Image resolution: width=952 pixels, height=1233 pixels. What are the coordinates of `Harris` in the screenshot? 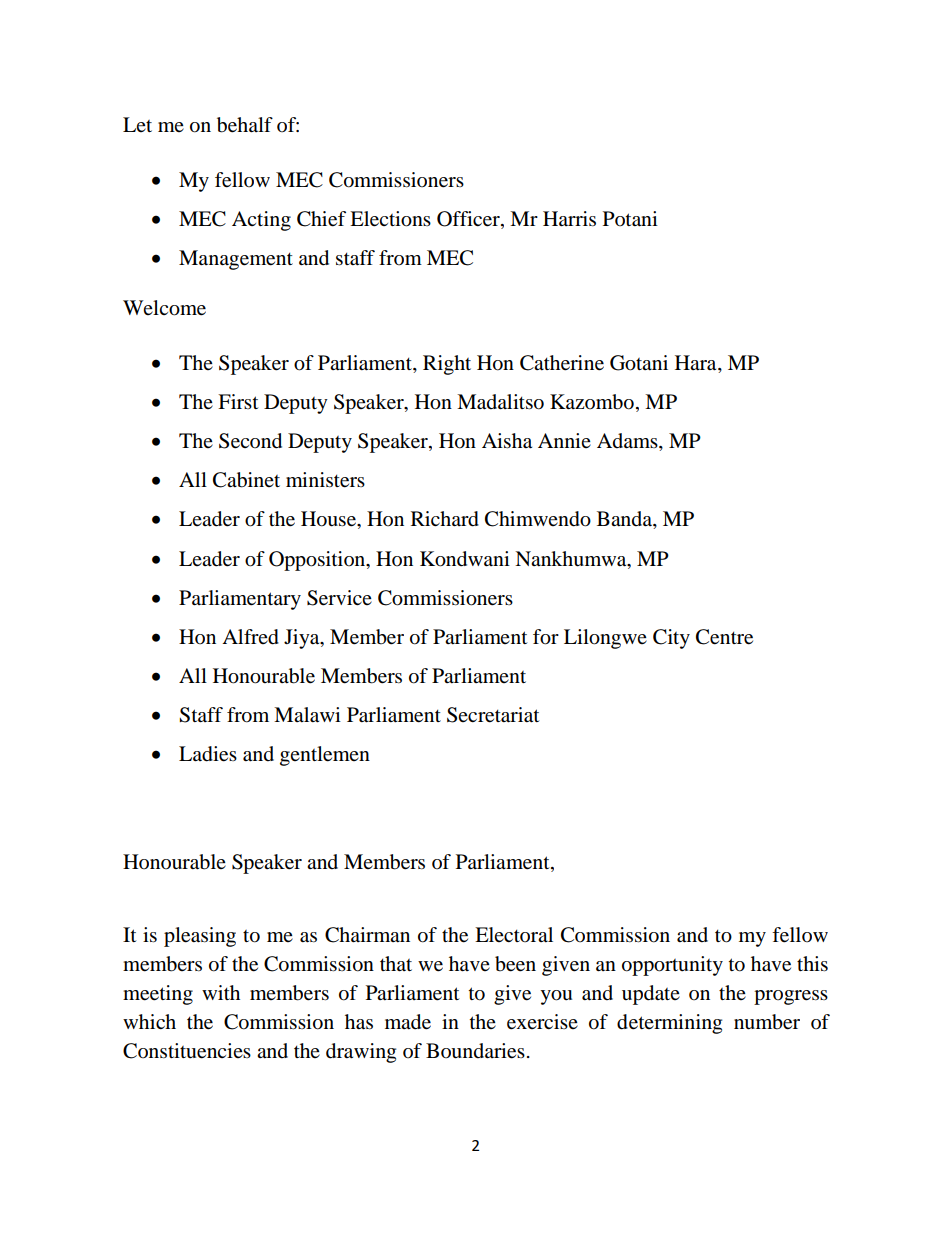 It's located at (569, 218).
